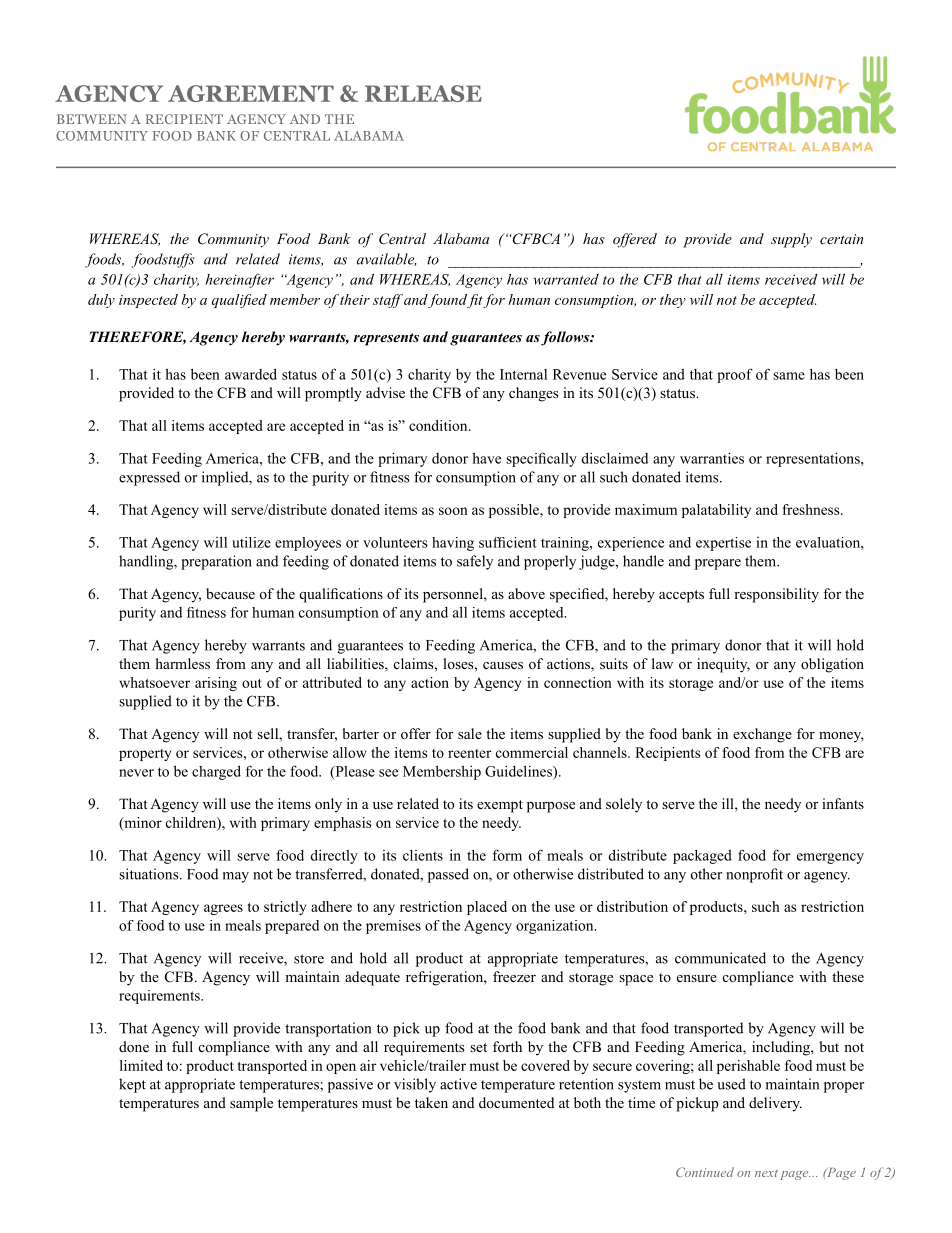  I want to click on situations, so click(150, 874).
